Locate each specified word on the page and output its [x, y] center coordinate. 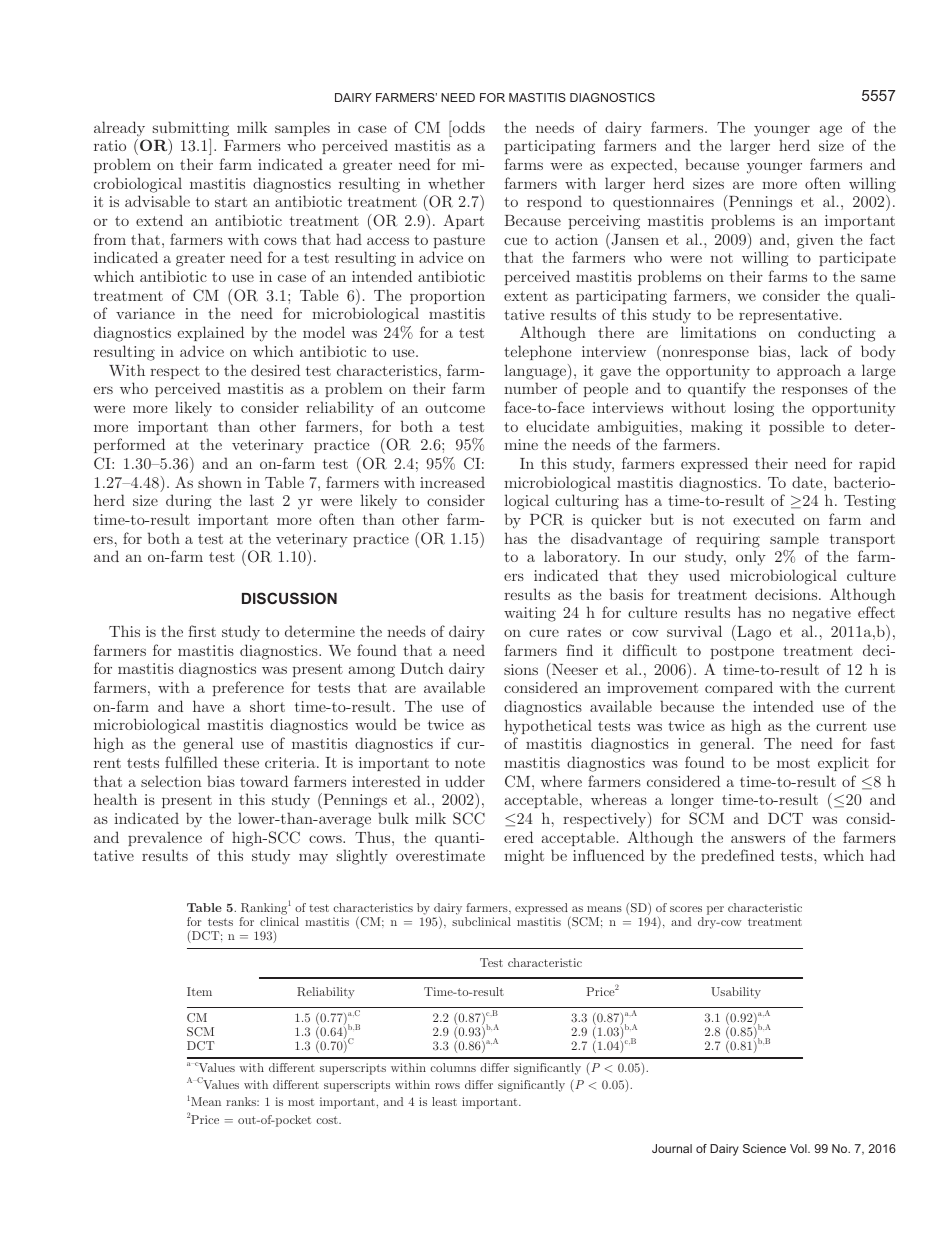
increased [452, 482]
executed [764, 519]
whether [456, 183]
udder [465, 781]
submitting [191, 130]
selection [171, 781]
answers [758, 839]
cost [328, 1120]
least [444, 1101]
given [815, 241]
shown [220, 482]
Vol [799, 1148]
